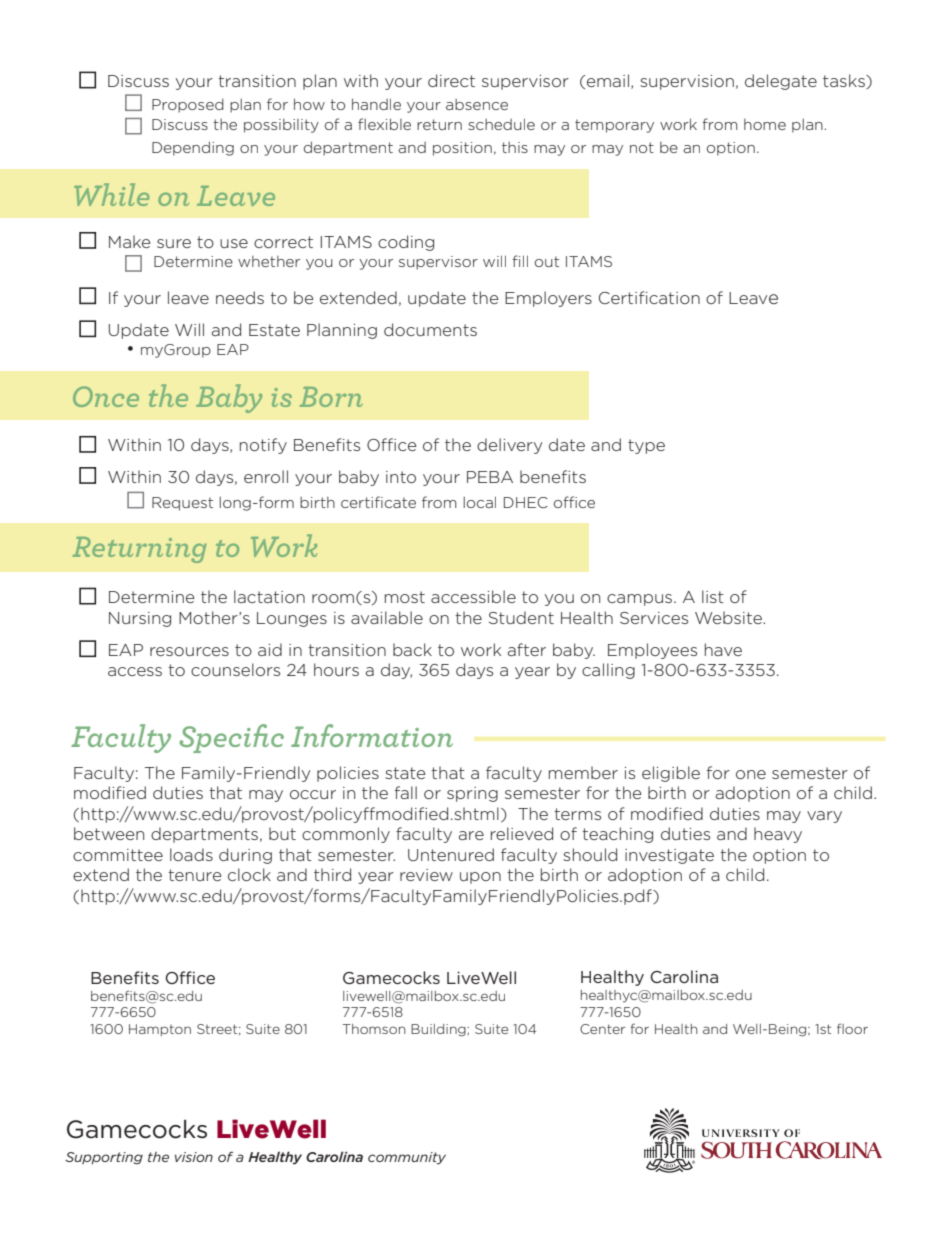 The image size is (952, 1233). What do you see at coordinates (778, 835) in the screenshot?
I see `heavy` at bounding box center [778, 835].
